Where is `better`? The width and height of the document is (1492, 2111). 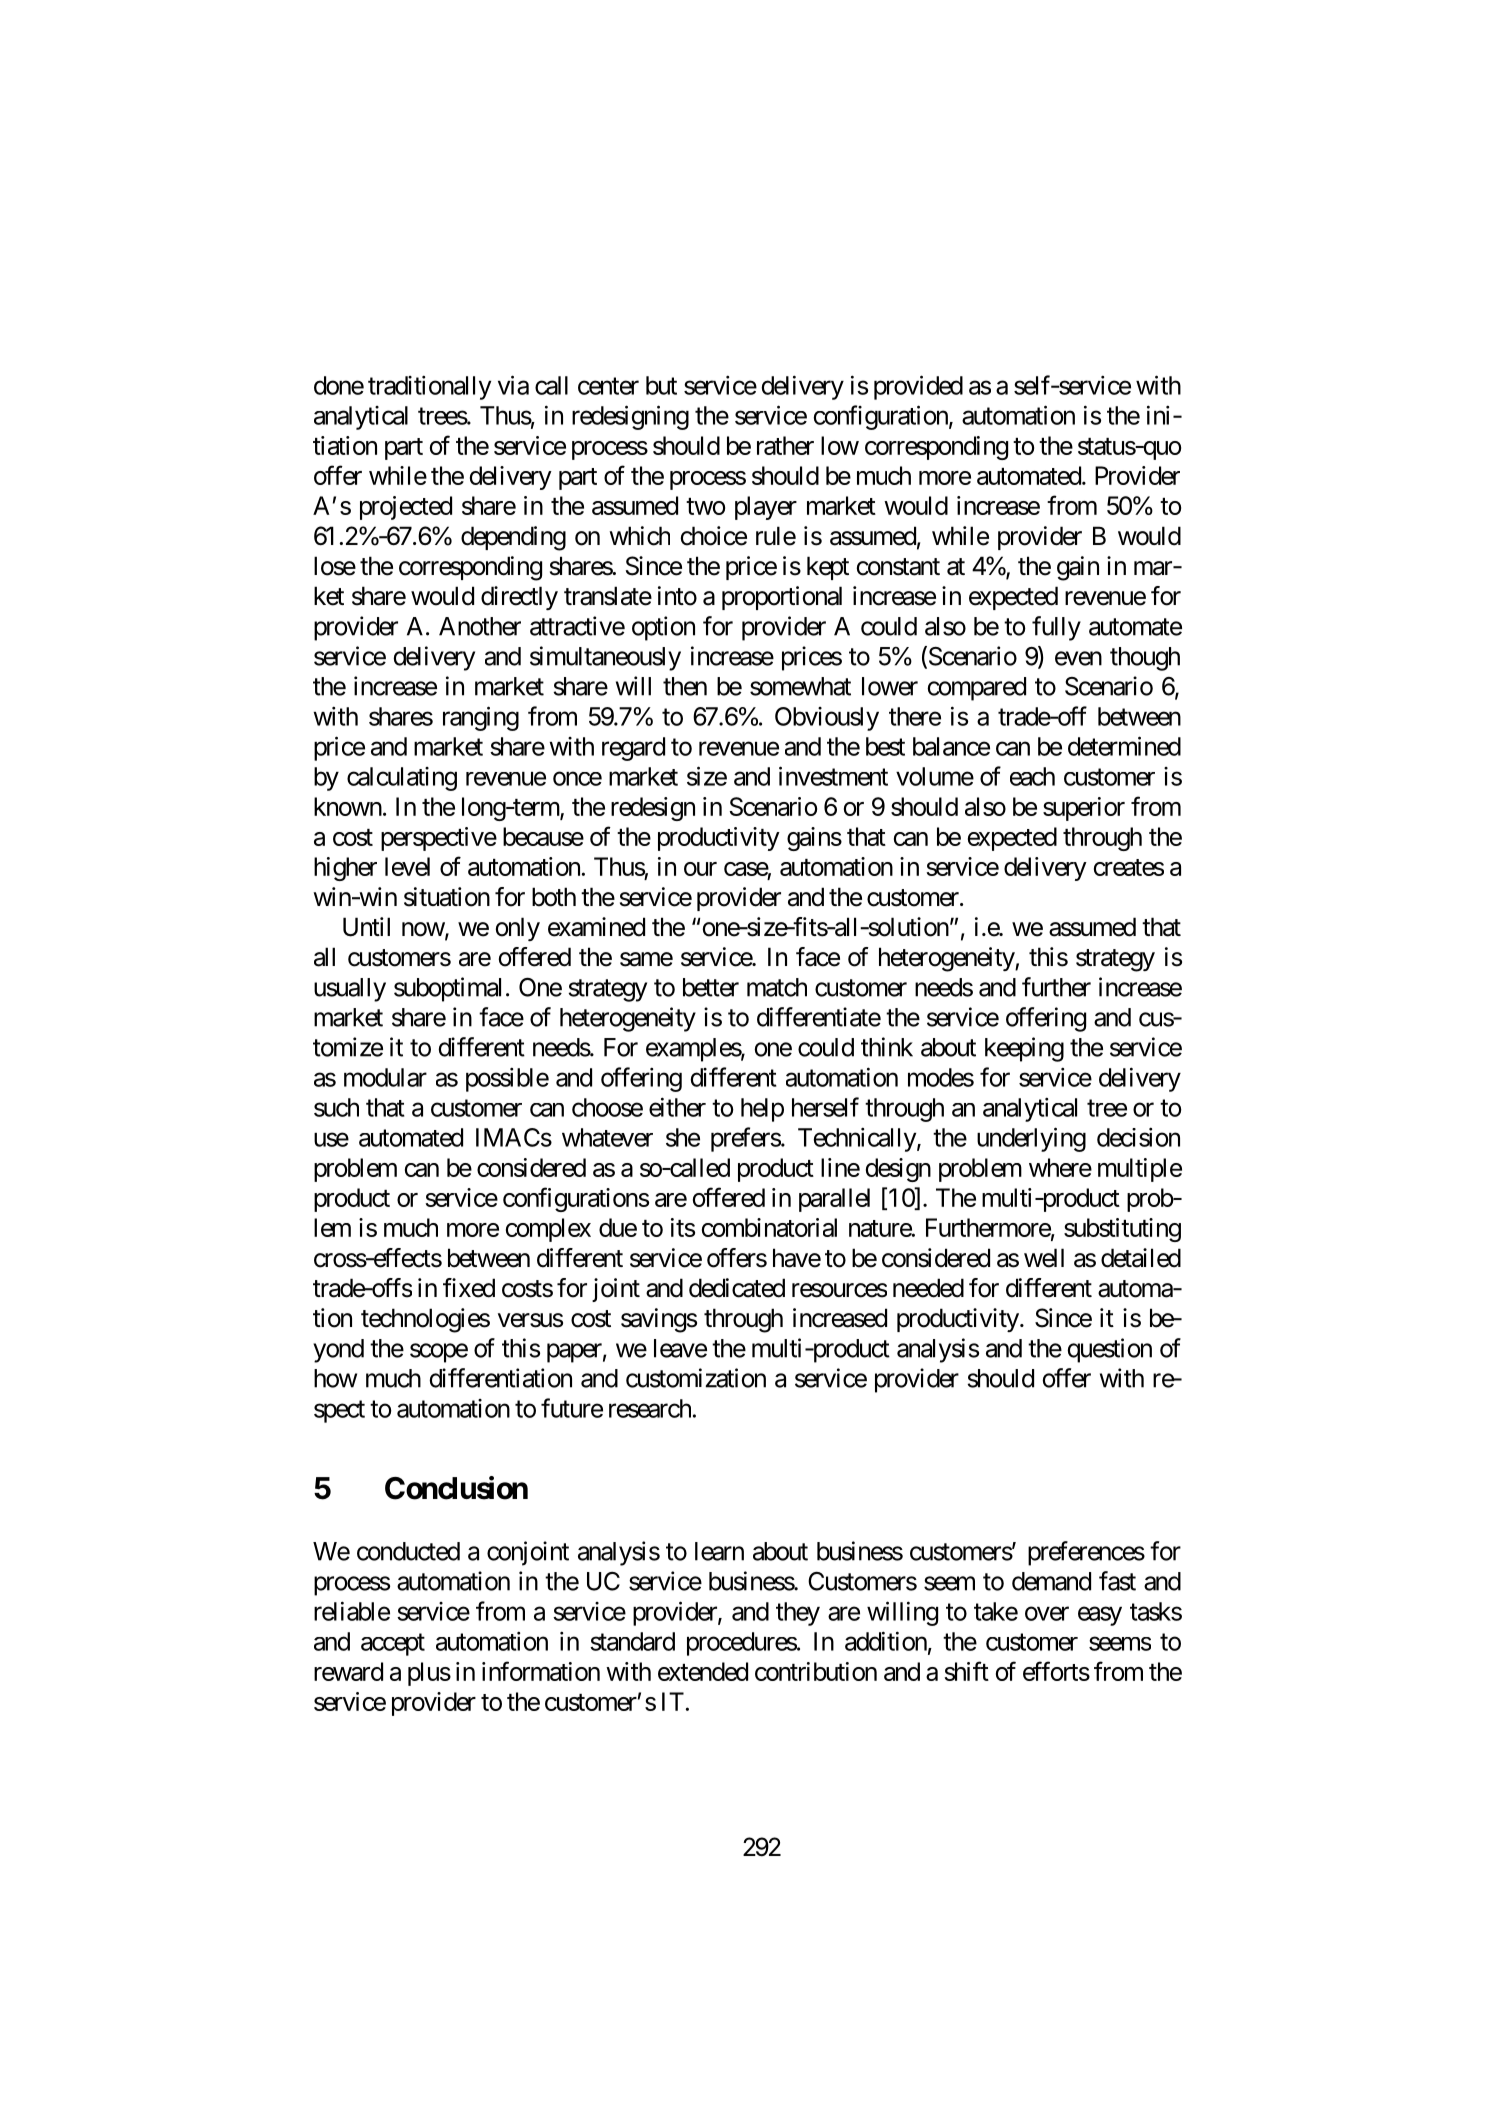 better is located at coordinates (711, 987).
